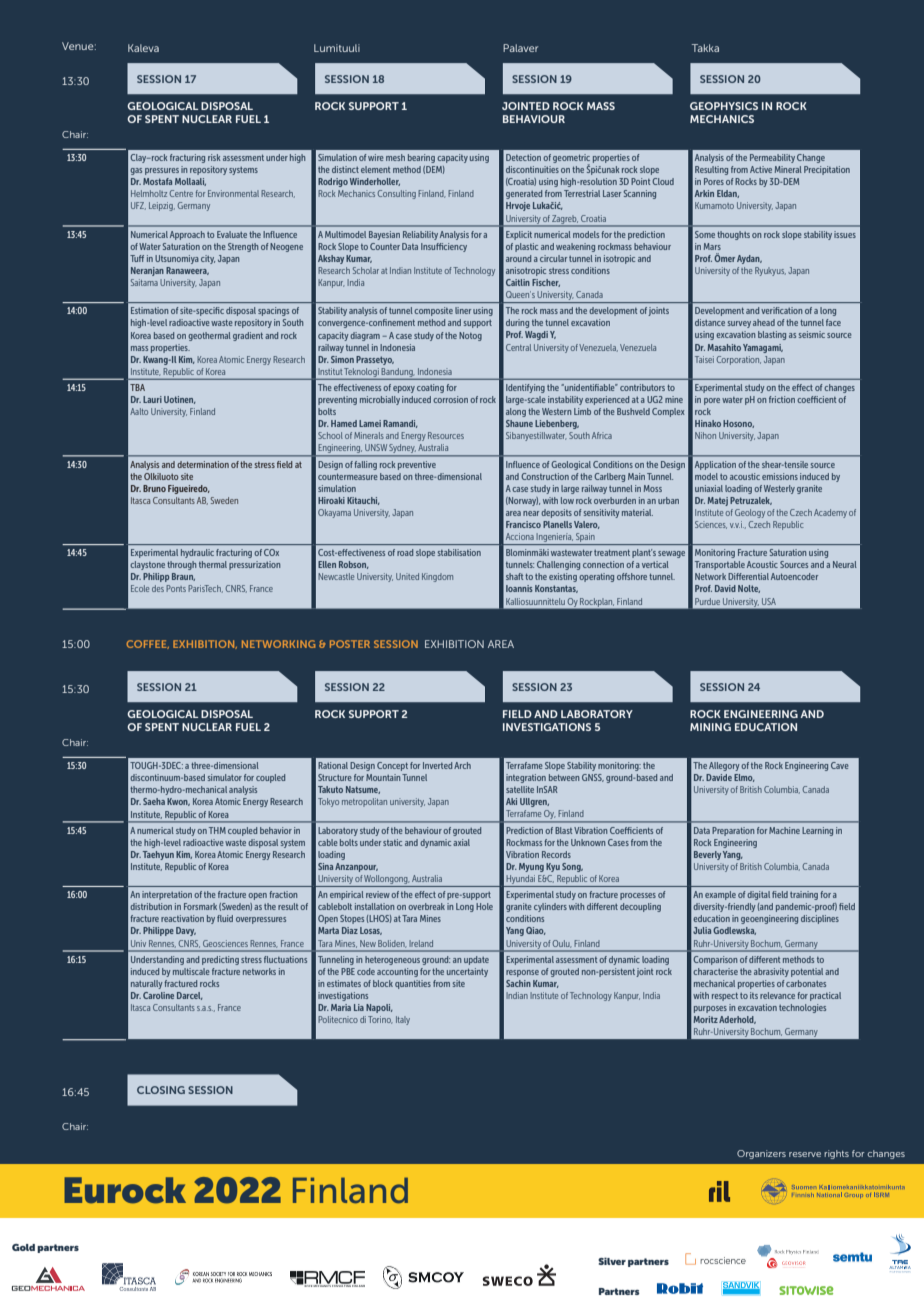 Image resolution: width=924 pixels, height=1308 pixels. I want to click on Ireland, so click(421, 943).
